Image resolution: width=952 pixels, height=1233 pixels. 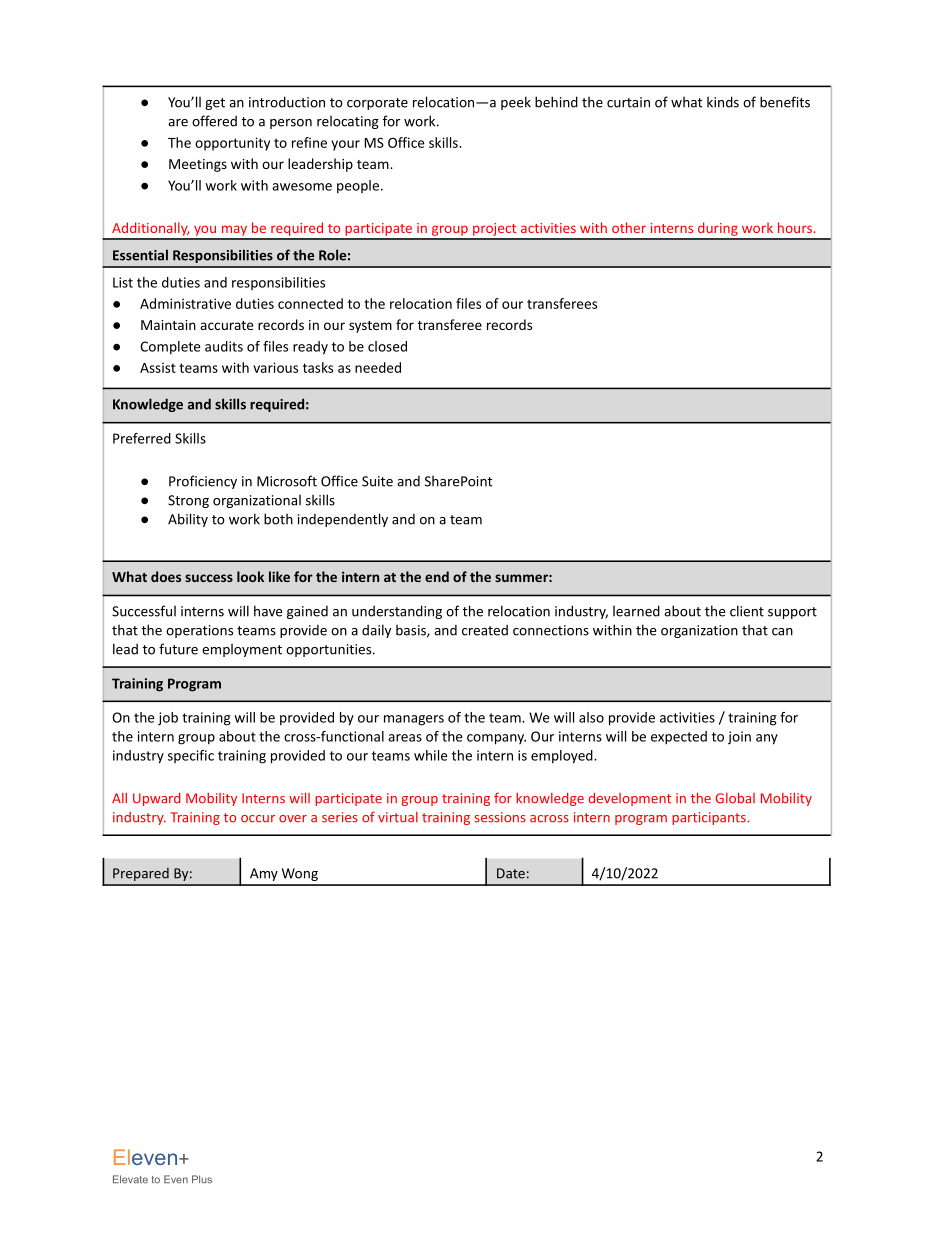 What do you see at coordinates (723, 102) in the page?
I see `kinds` at bounding box center [723, 102].
